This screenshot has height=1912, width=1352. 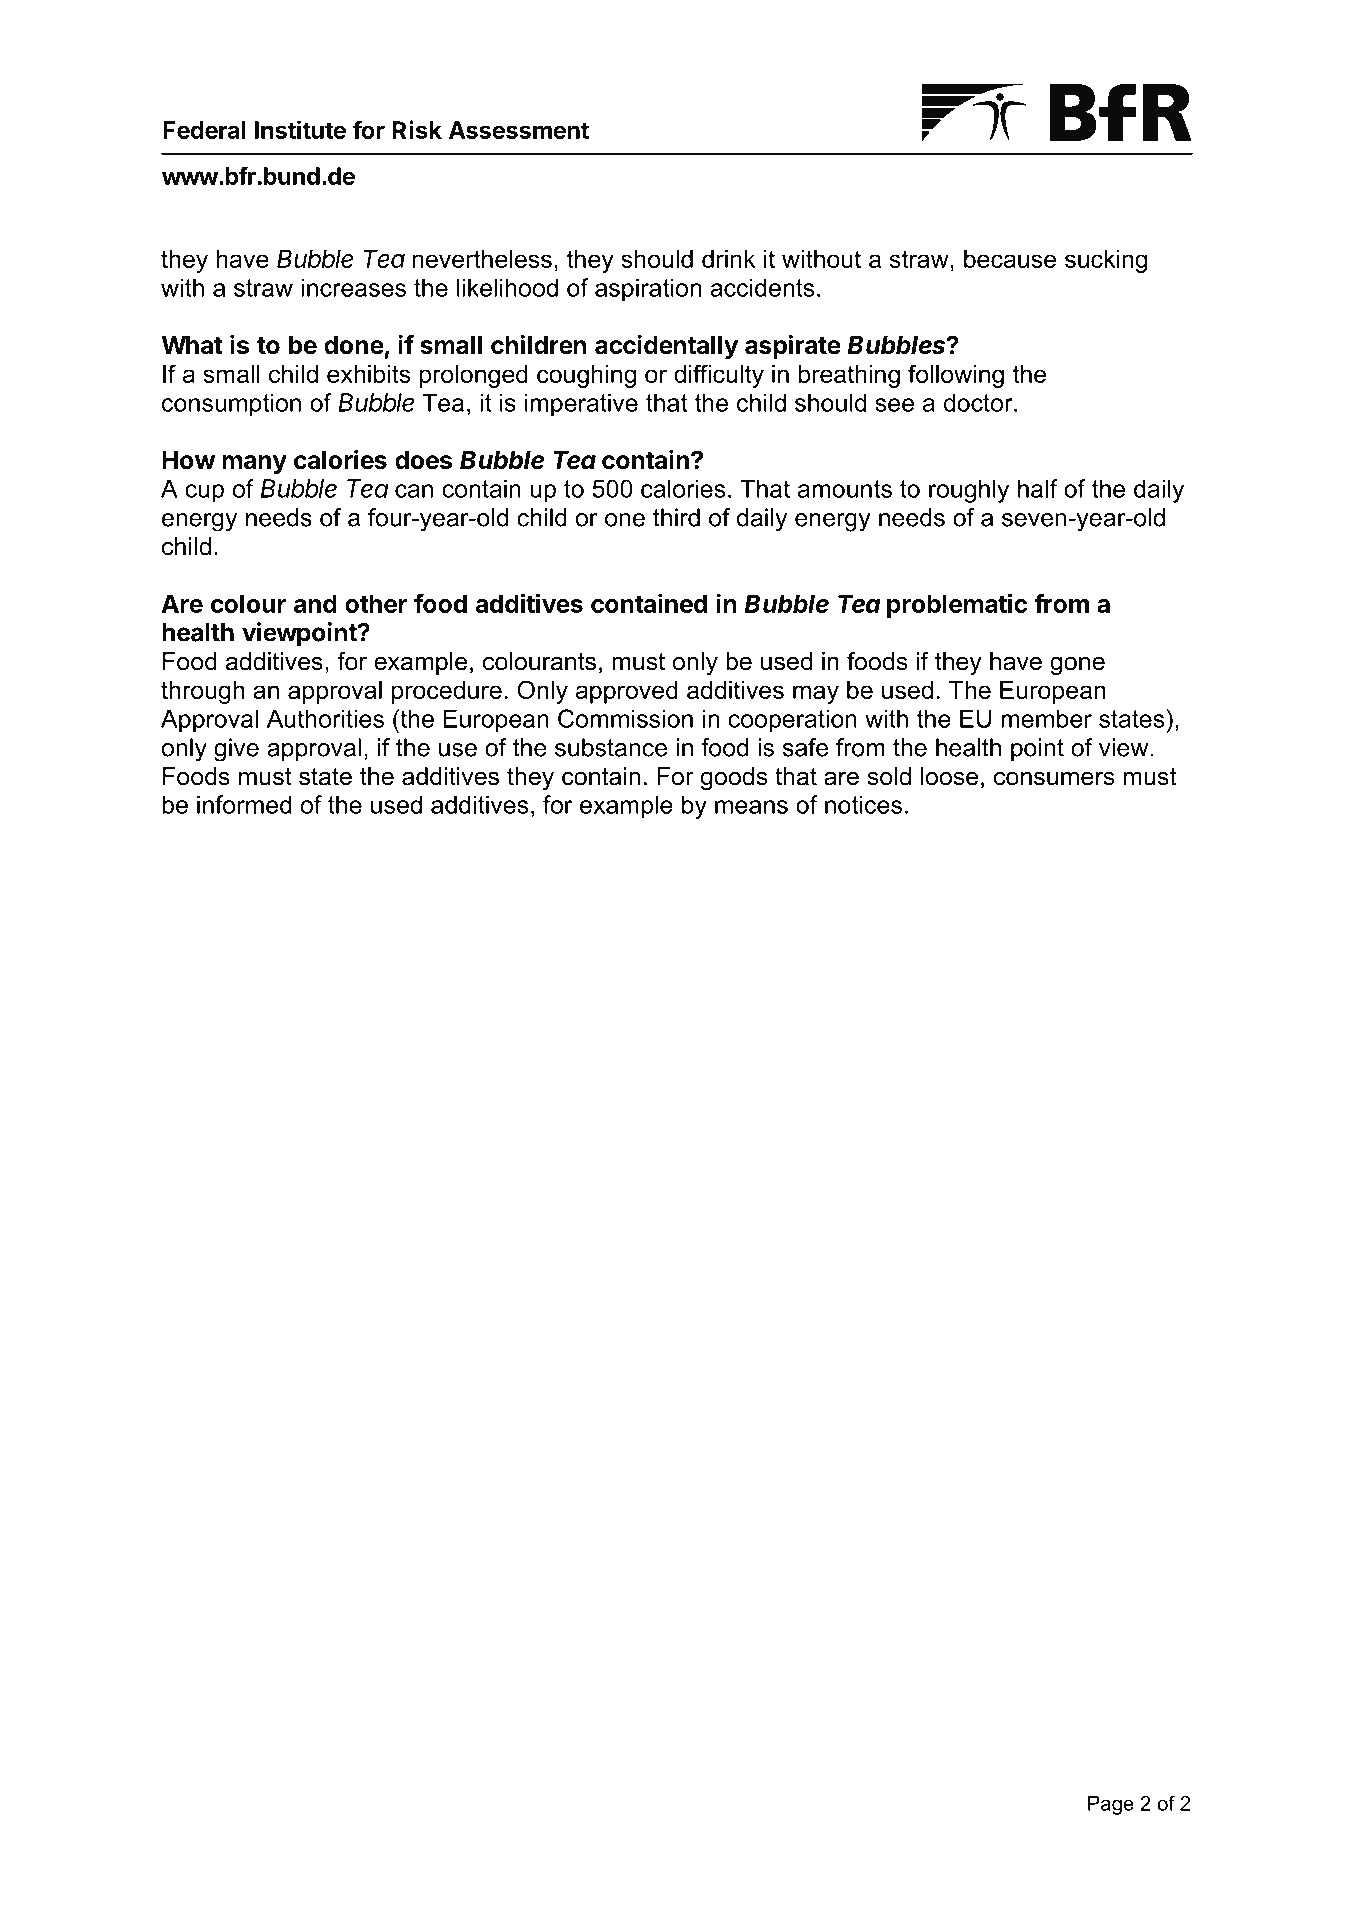 I want to click on Page, so click(x=1111, y=1805).
